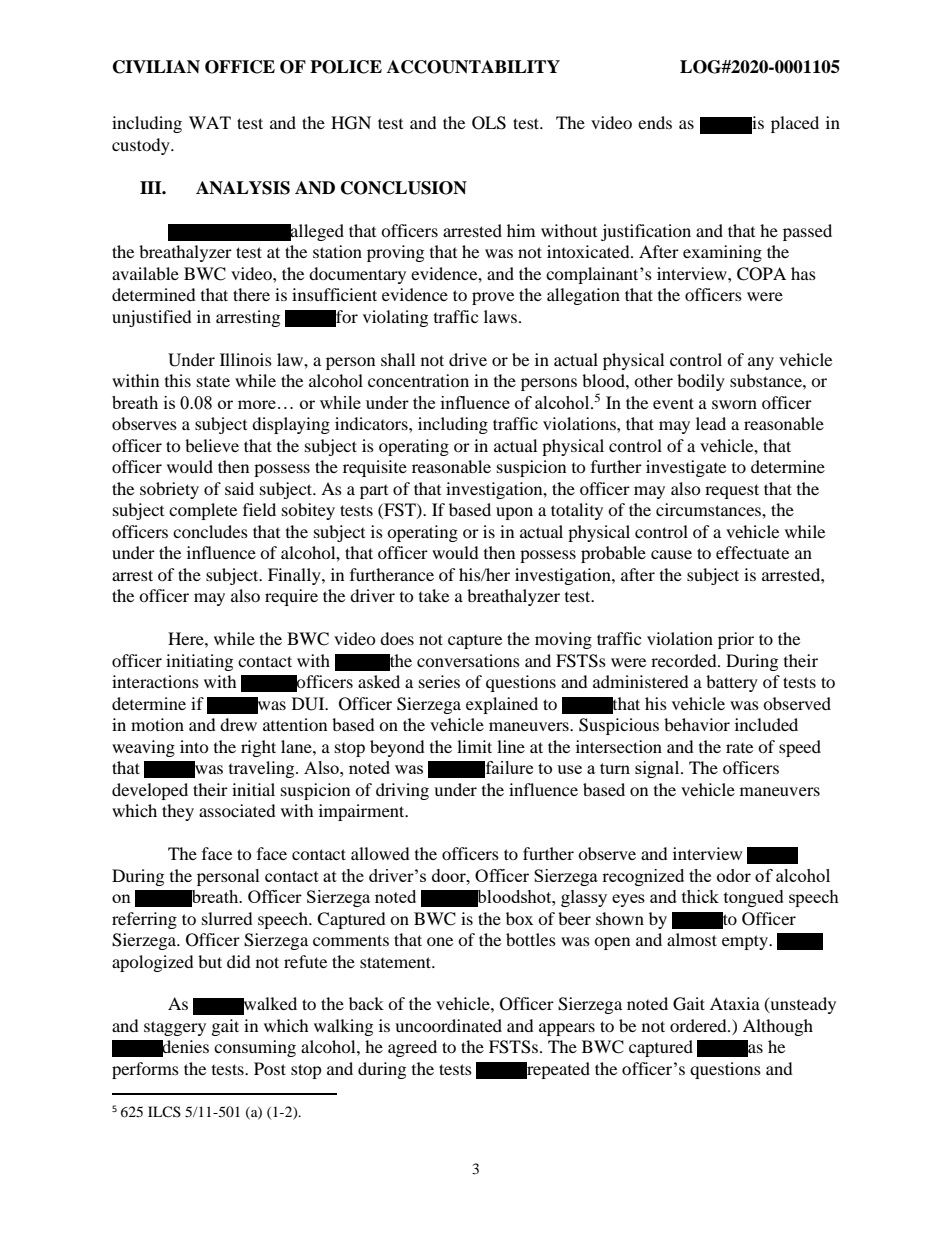  I want to click on Post, so click(270, 1068).
